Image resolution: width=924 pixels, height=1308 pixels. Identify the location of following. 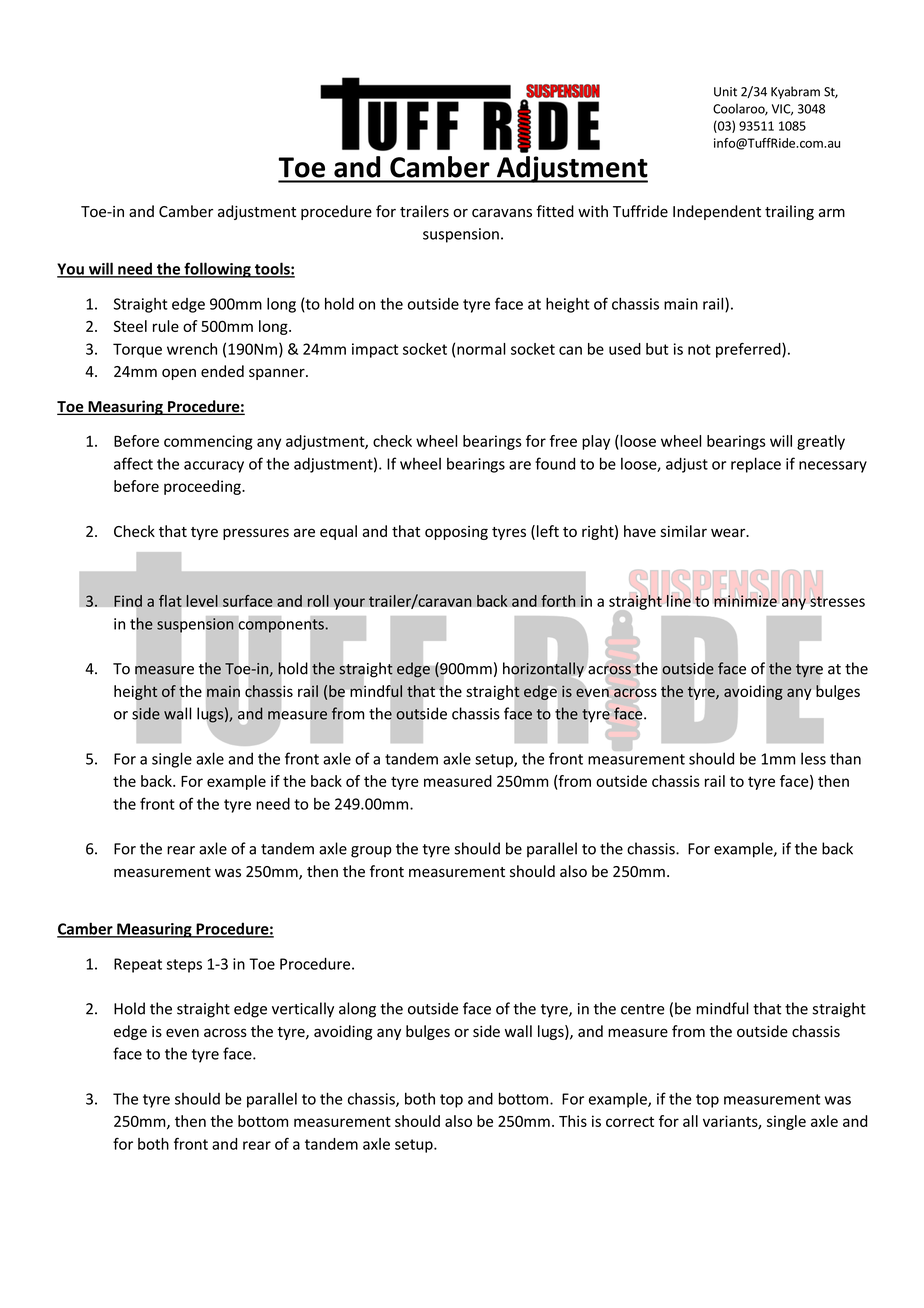
(217, 270).
